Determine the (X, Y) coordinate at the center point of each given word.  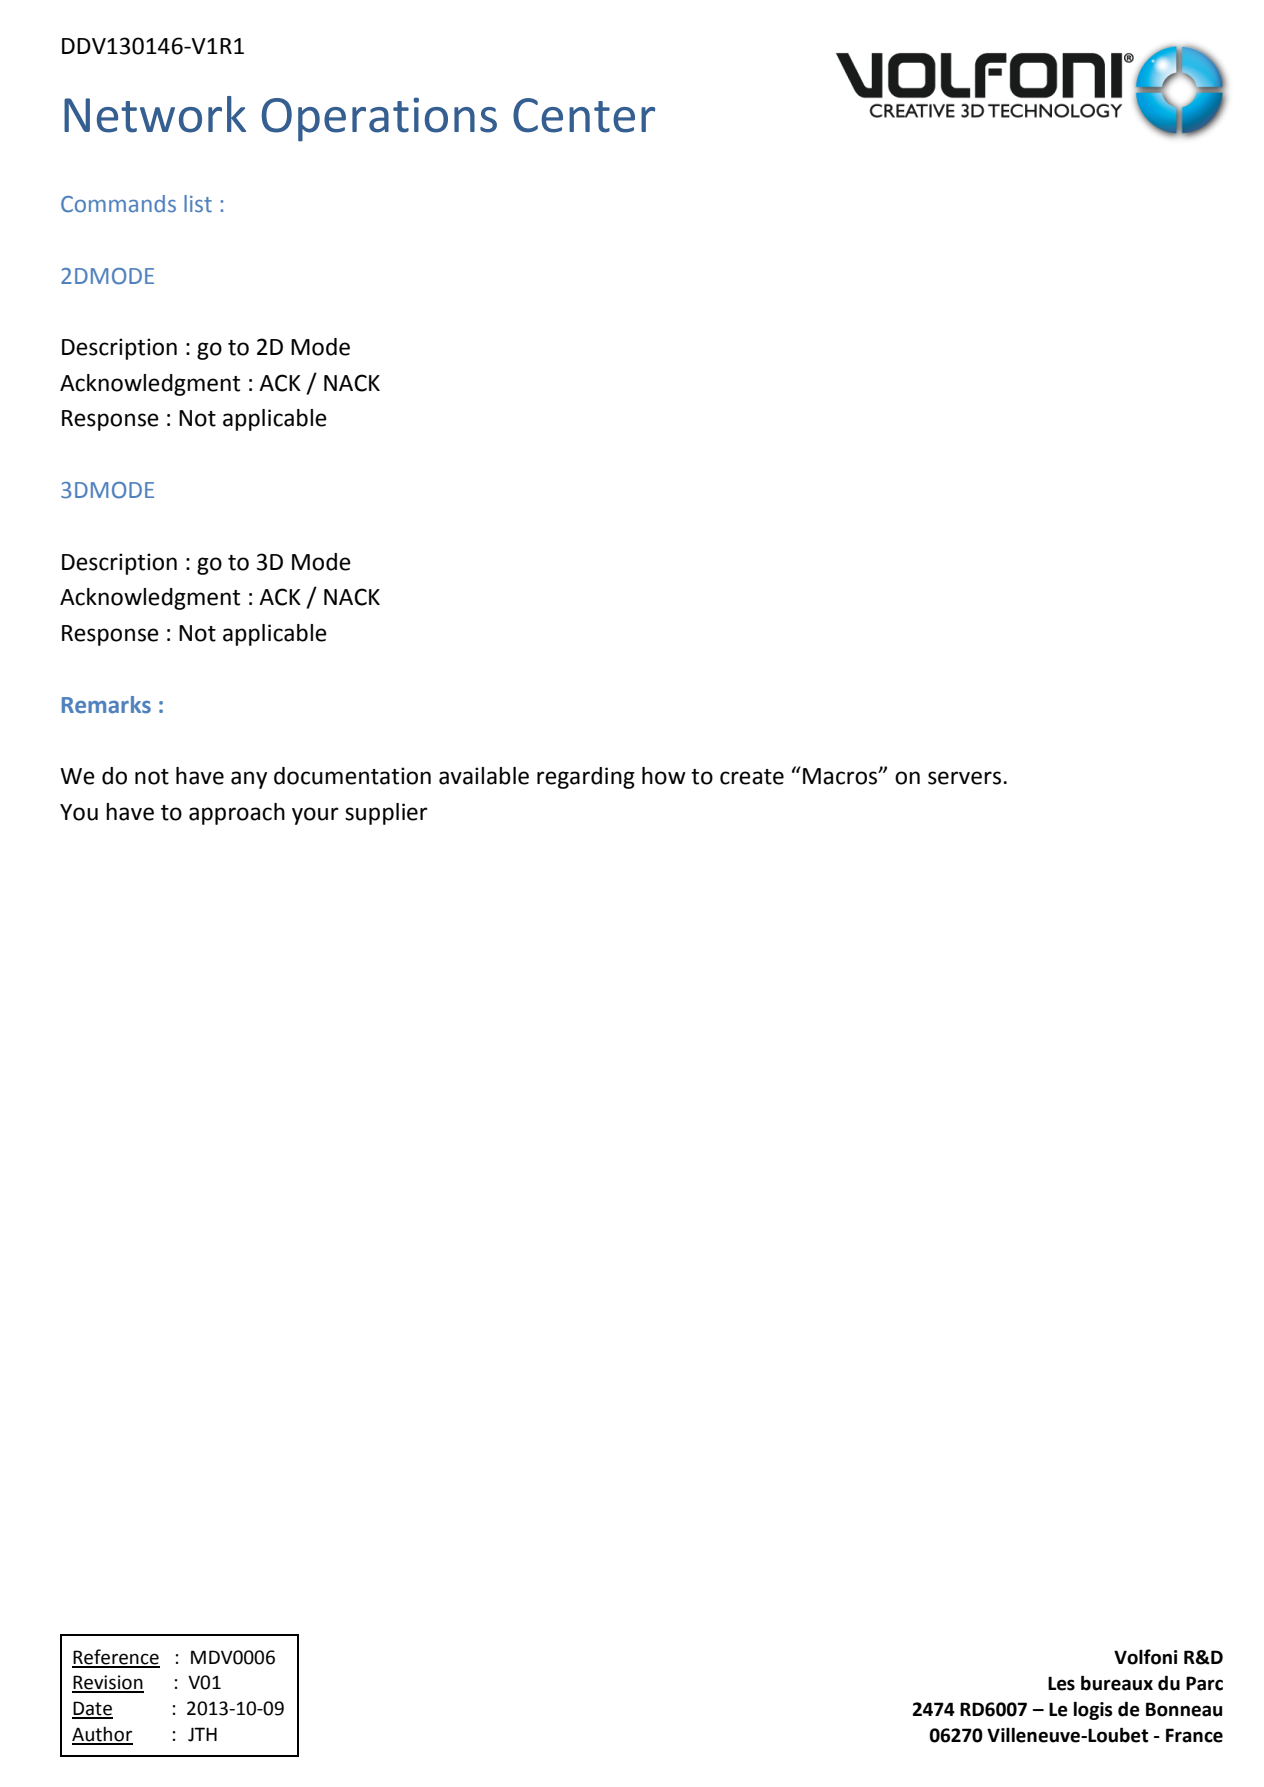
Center (584, 115)
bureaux (1117, 1683)
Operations (379, 119)
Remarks (106, 705)
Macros (841, 776)
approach (237, 814)
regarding (586, 778)
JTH (202, 1734)
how (664, 776)
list (198, 204)
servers (964, 778)
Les (1061, 1683)
